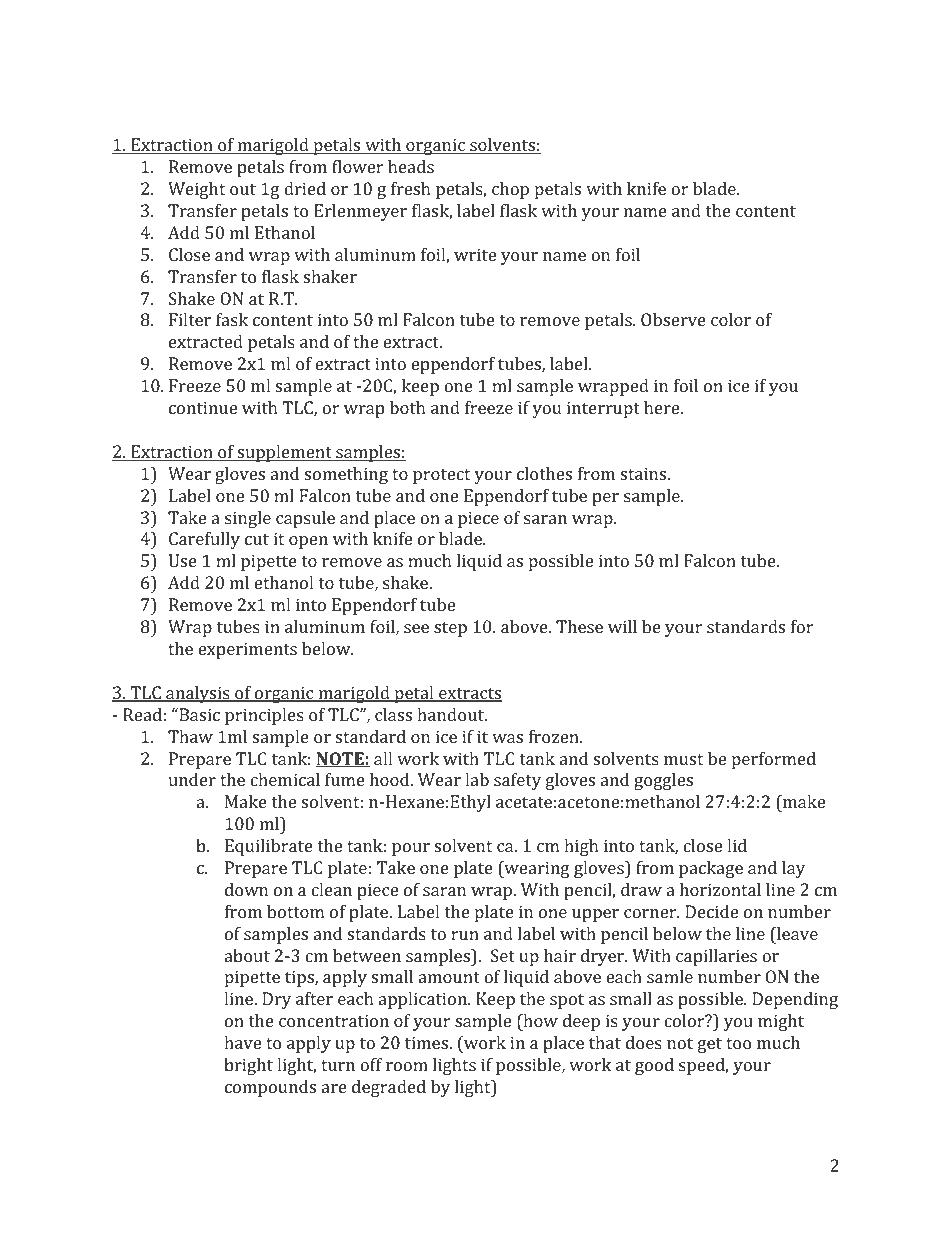 This screenshot has width=952, height=1233. Describe the element at coordinates (305, 188) in the screenshot. I see `dried` at that location.
